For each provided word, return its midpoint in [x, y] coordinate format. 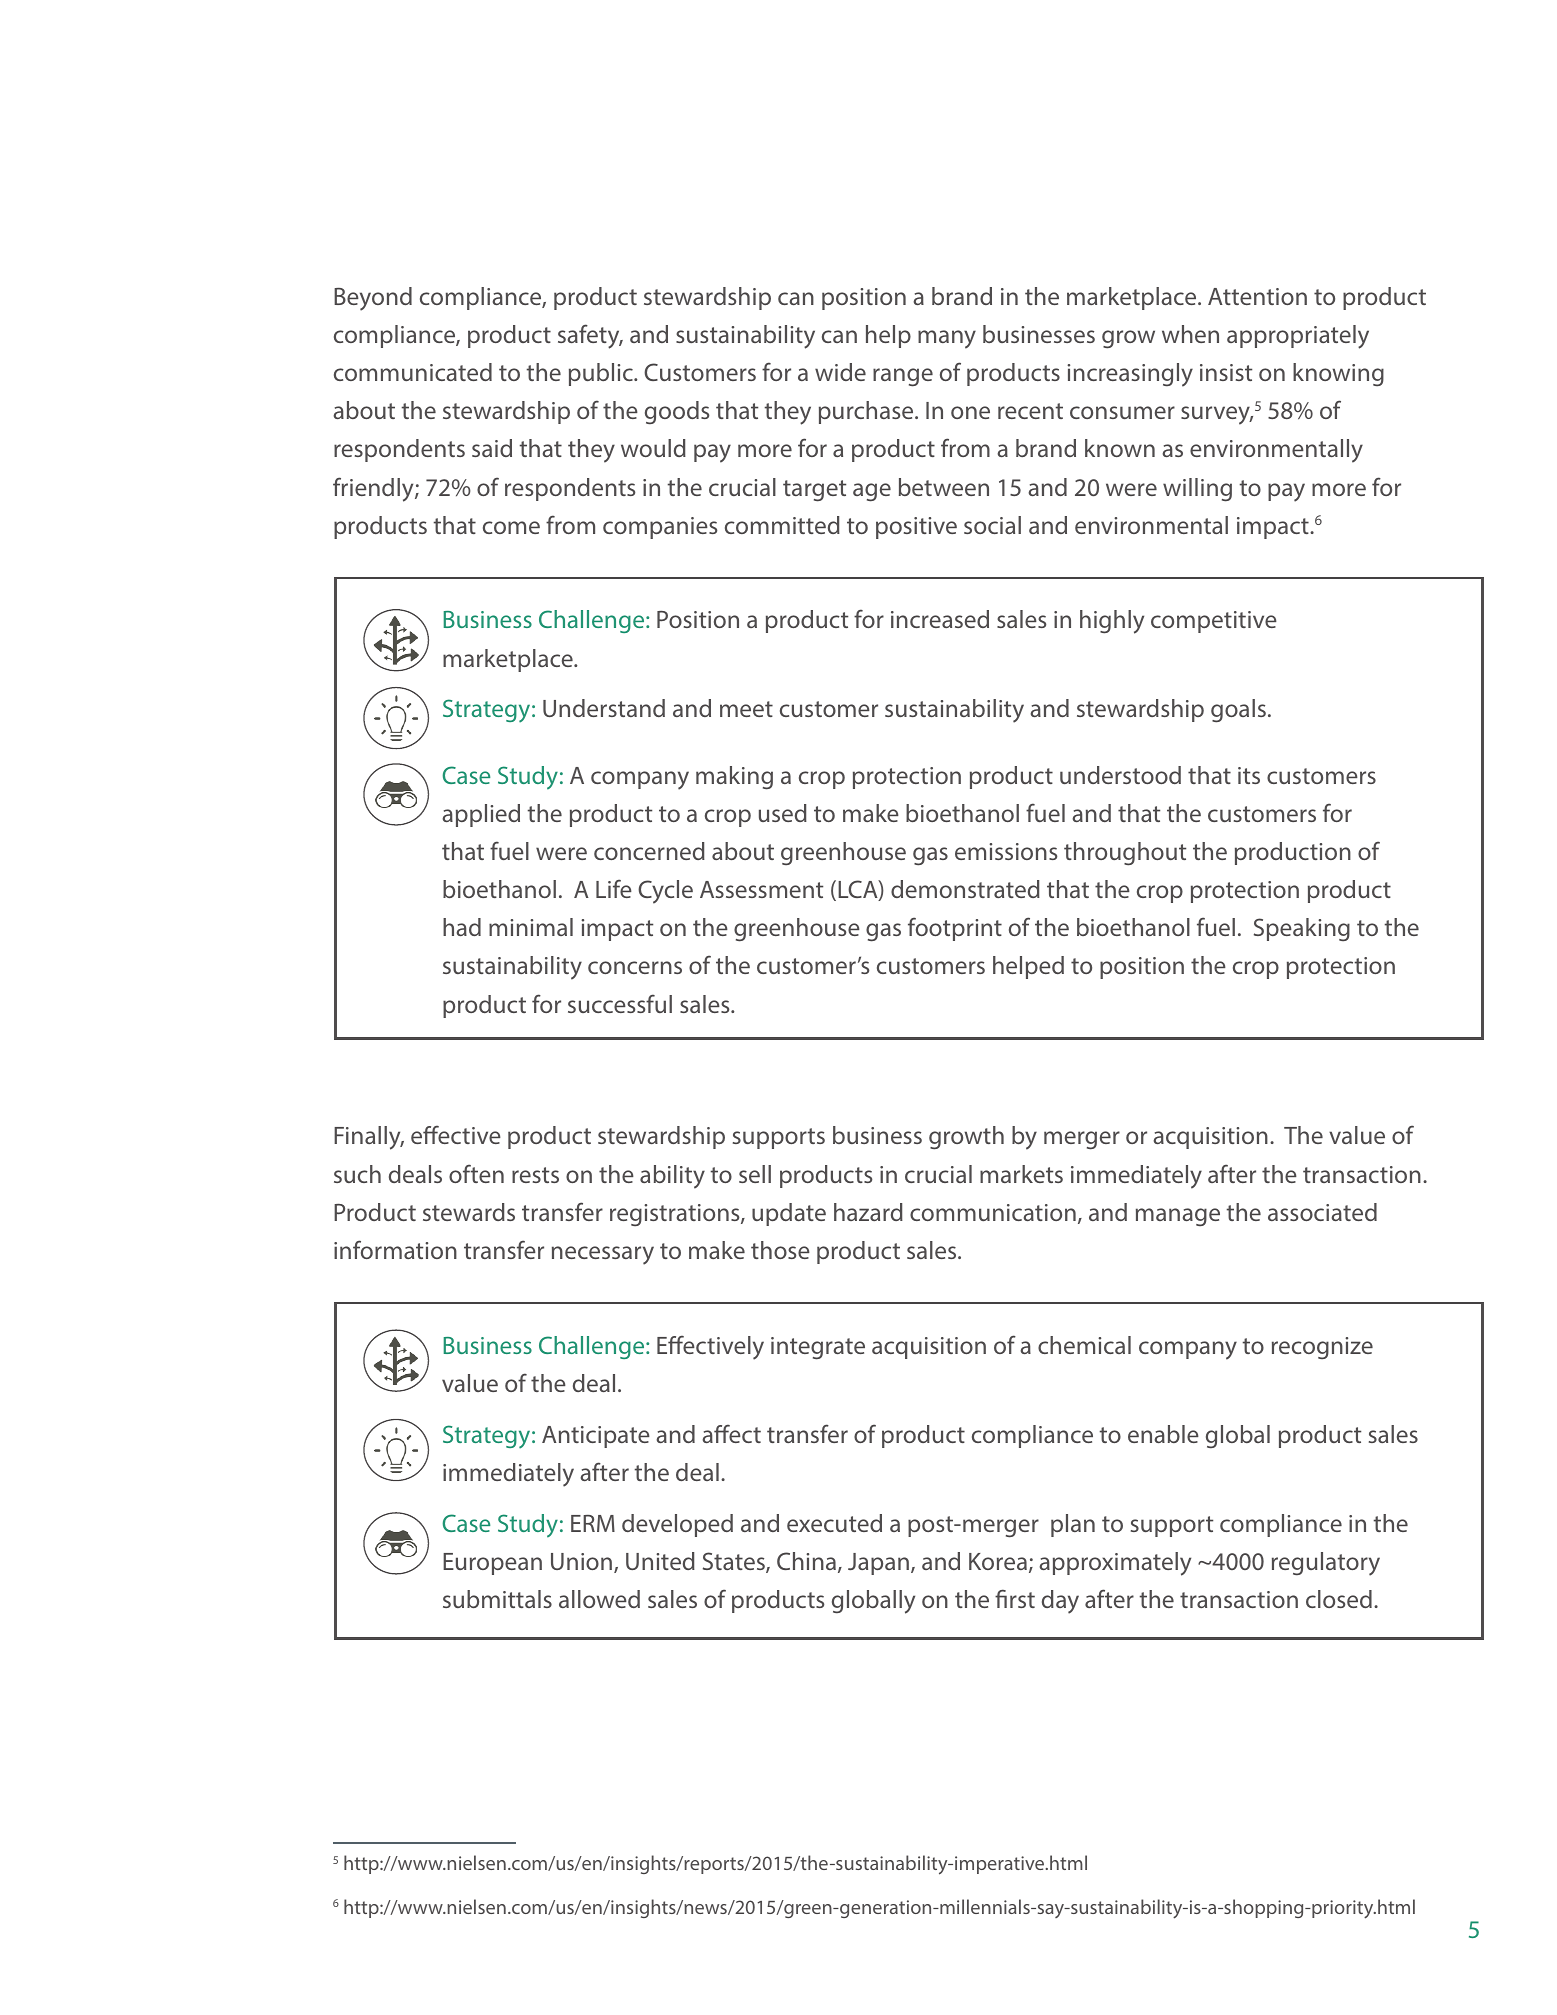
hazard [868, 1212]
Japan [878, 1564]
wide [840, 372]
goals [1238, 711]
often [476, 1173]
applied [481, 815]
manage [1178, 1217]
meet [746, 709]
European [492, 1564]
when [1190, 334]
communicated [413, 372]
